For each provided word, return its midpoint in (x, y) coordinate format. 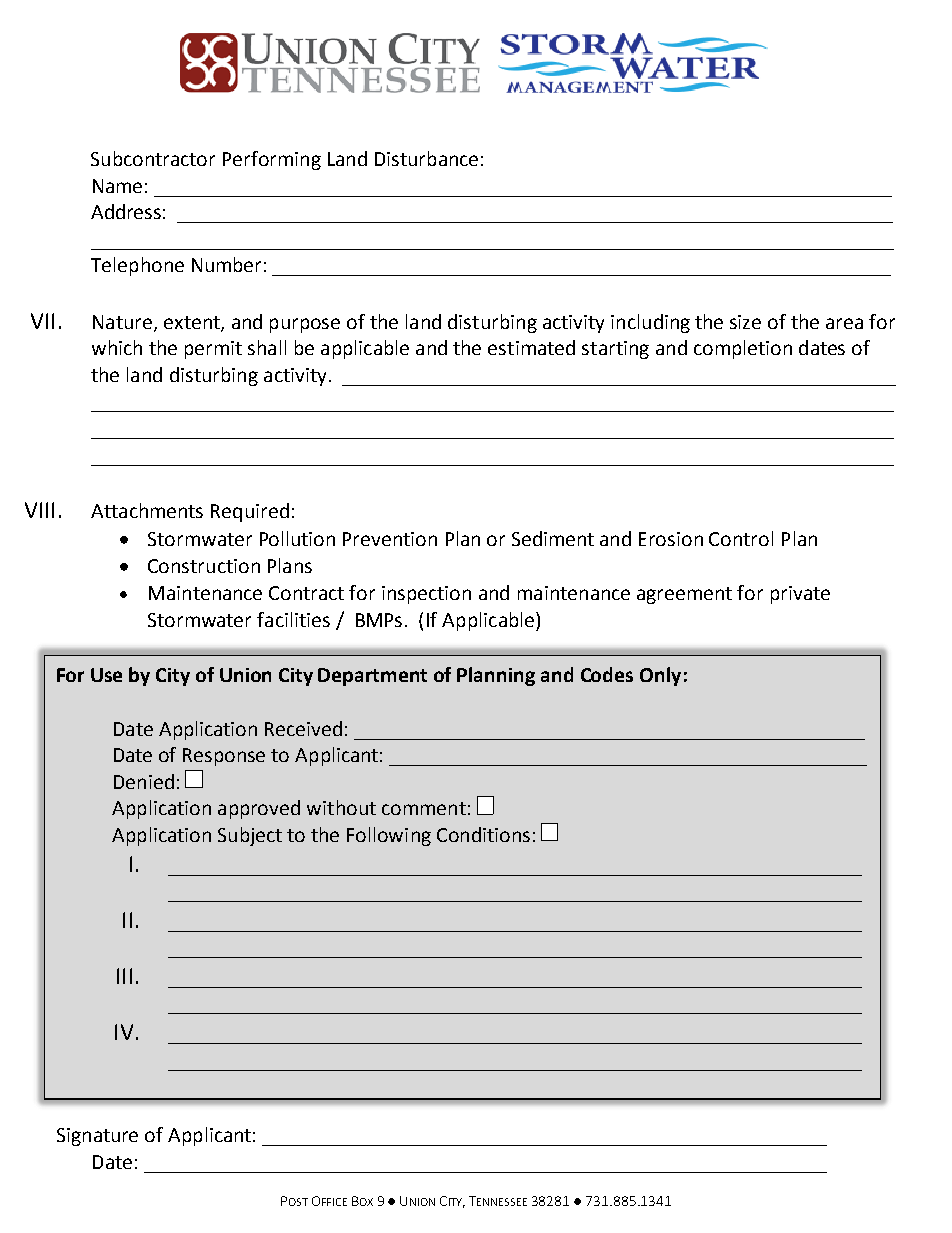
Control (741, 538)
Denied (144, 781)
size (745, 322)
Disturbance (426, 158)
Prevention (390, 539)
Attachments (147, 510)
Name (117, 186)
